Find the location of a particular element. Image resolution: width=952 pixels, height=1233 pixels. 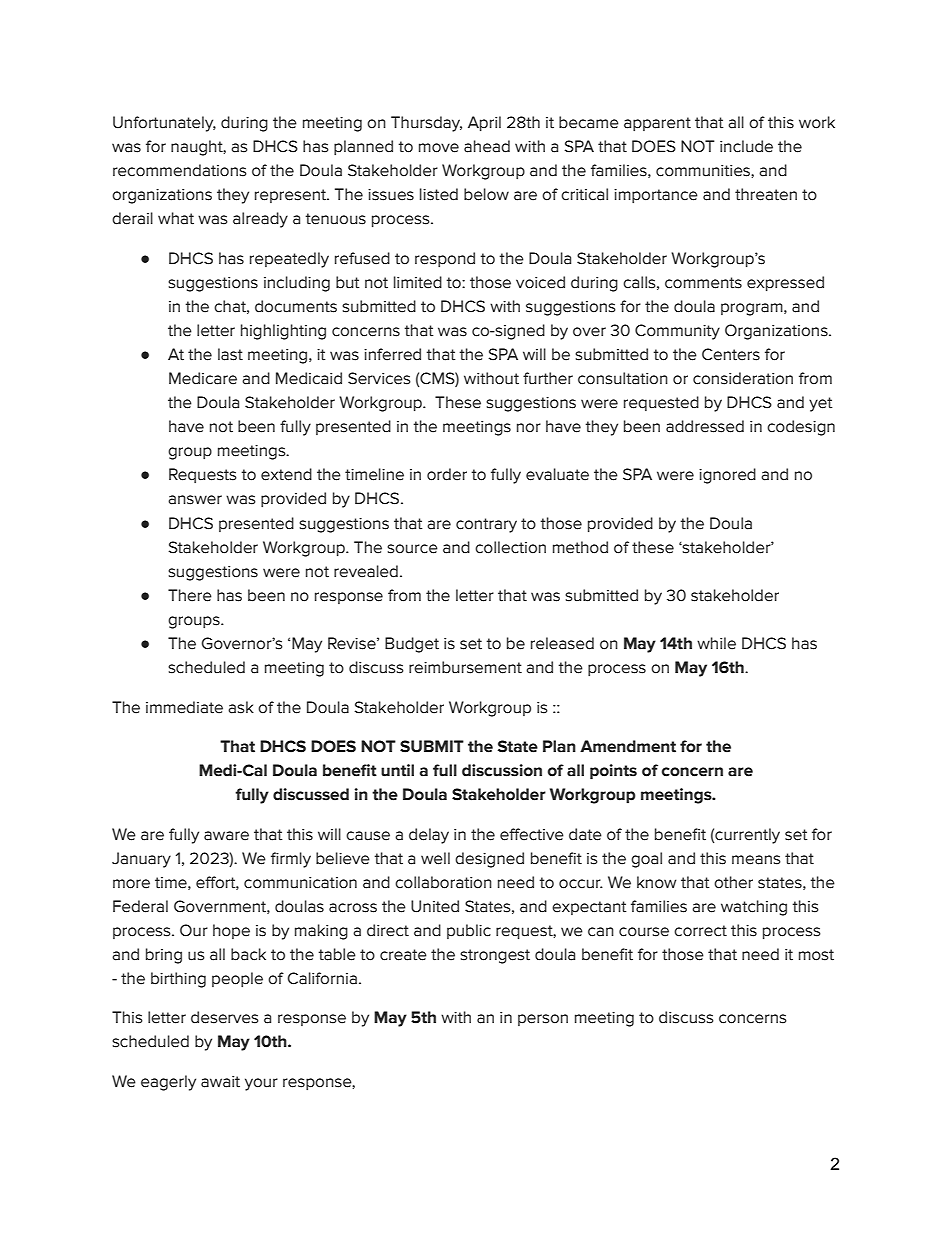

means is located at coordinates (756, 860).
